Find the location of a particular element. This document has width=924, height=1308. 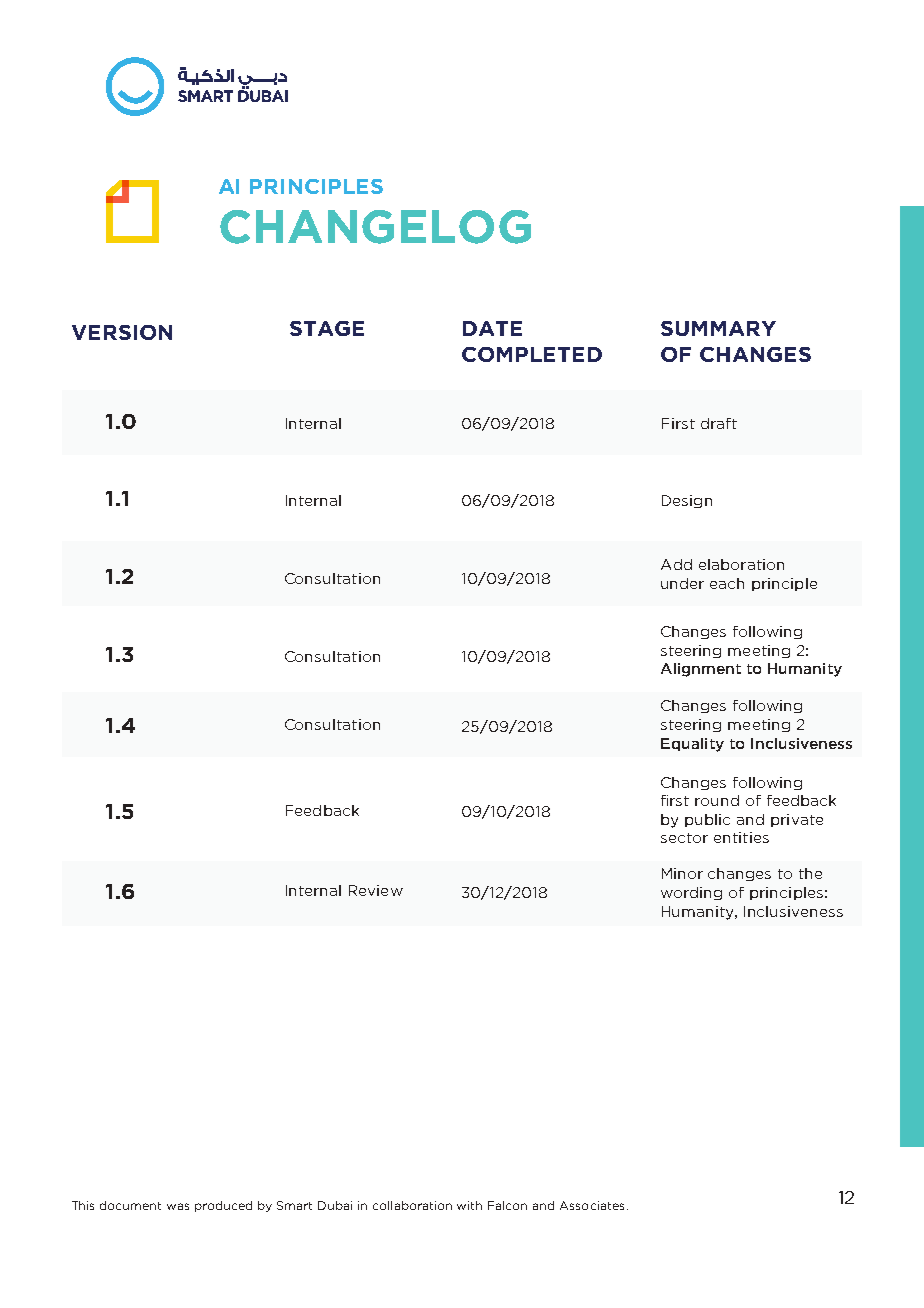

STAGE is located at coordinates (327, 328).
